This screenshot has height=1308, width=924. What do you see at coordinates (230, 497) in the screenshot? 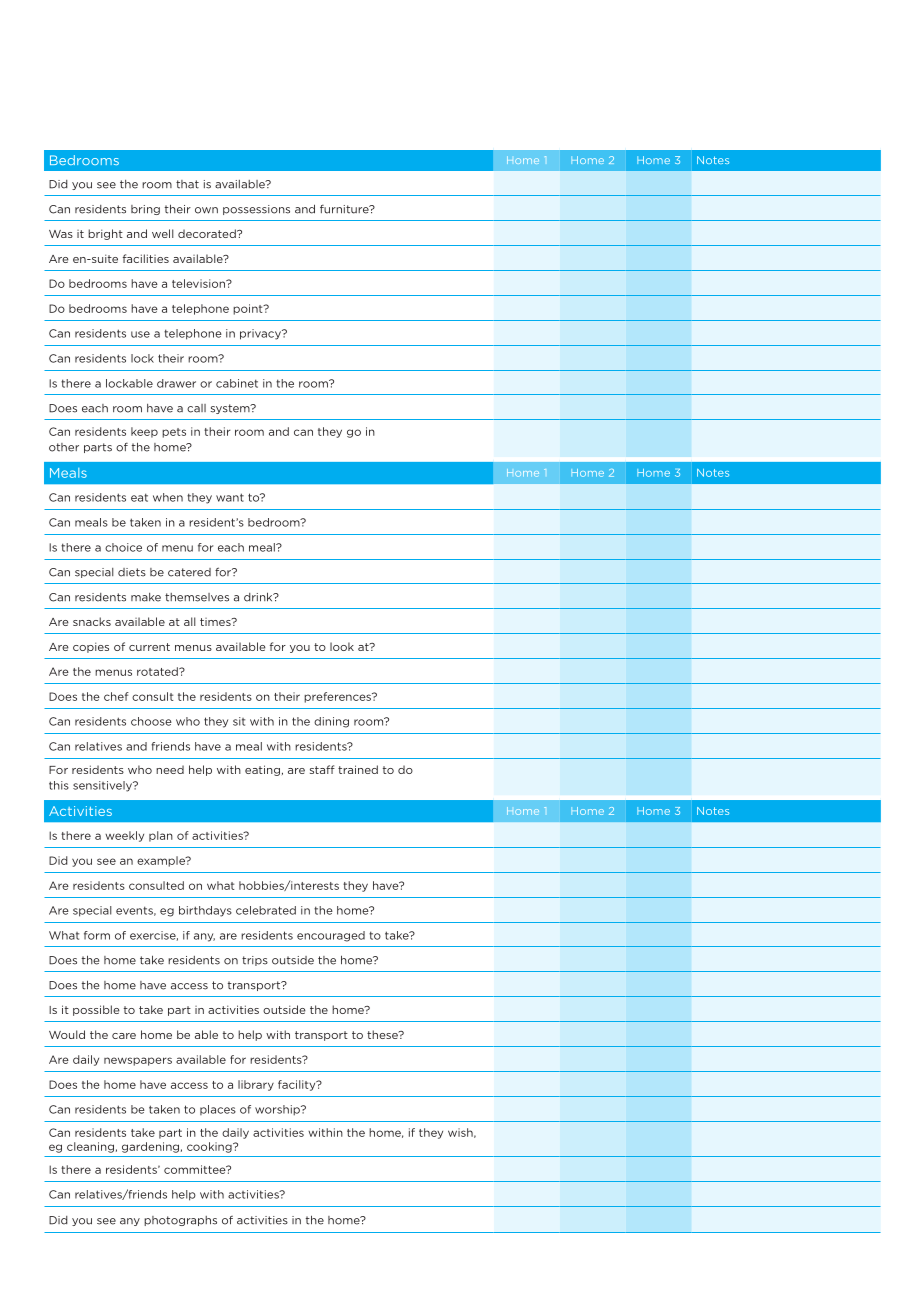
I see `want` at bounding box center [230, 497].
